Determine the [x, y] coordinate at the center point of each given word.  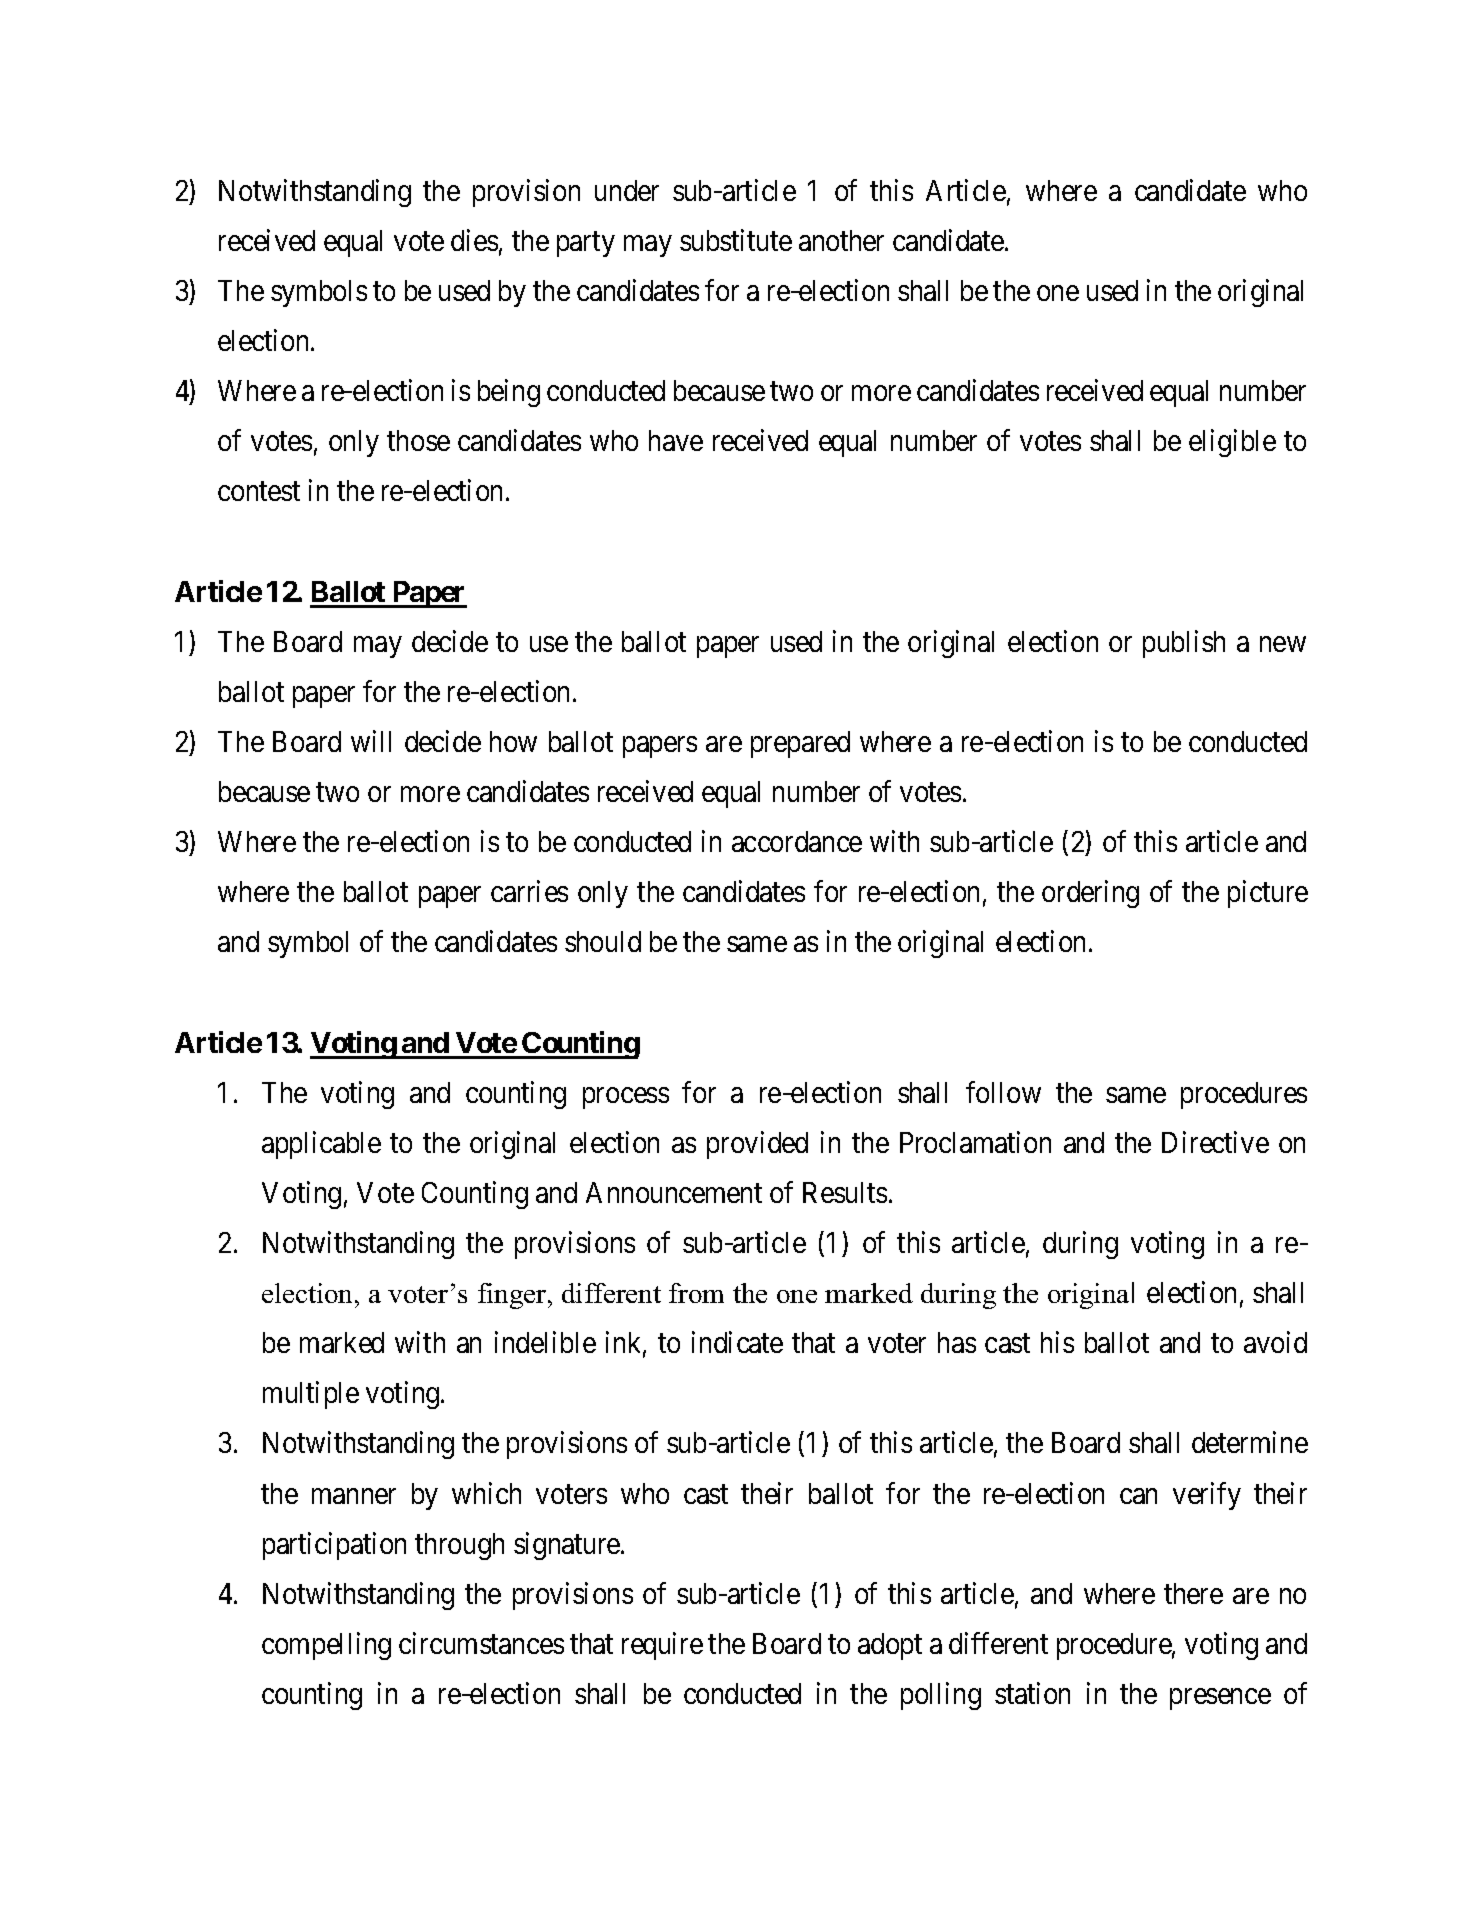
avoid [1275, 1342]
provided [757, 1145]
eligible [1232, 443]
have [676, 440]
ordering [1090, 894]
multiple [311, 1395]
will [371, 741]
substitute [736, 240]
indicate [737, 1342]
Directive [1215, 1142]
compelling [326, 1646]
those [418, 440]
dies [474, 240]
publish [1184, 644]
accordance [797, 841]
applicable [321, 1145]
